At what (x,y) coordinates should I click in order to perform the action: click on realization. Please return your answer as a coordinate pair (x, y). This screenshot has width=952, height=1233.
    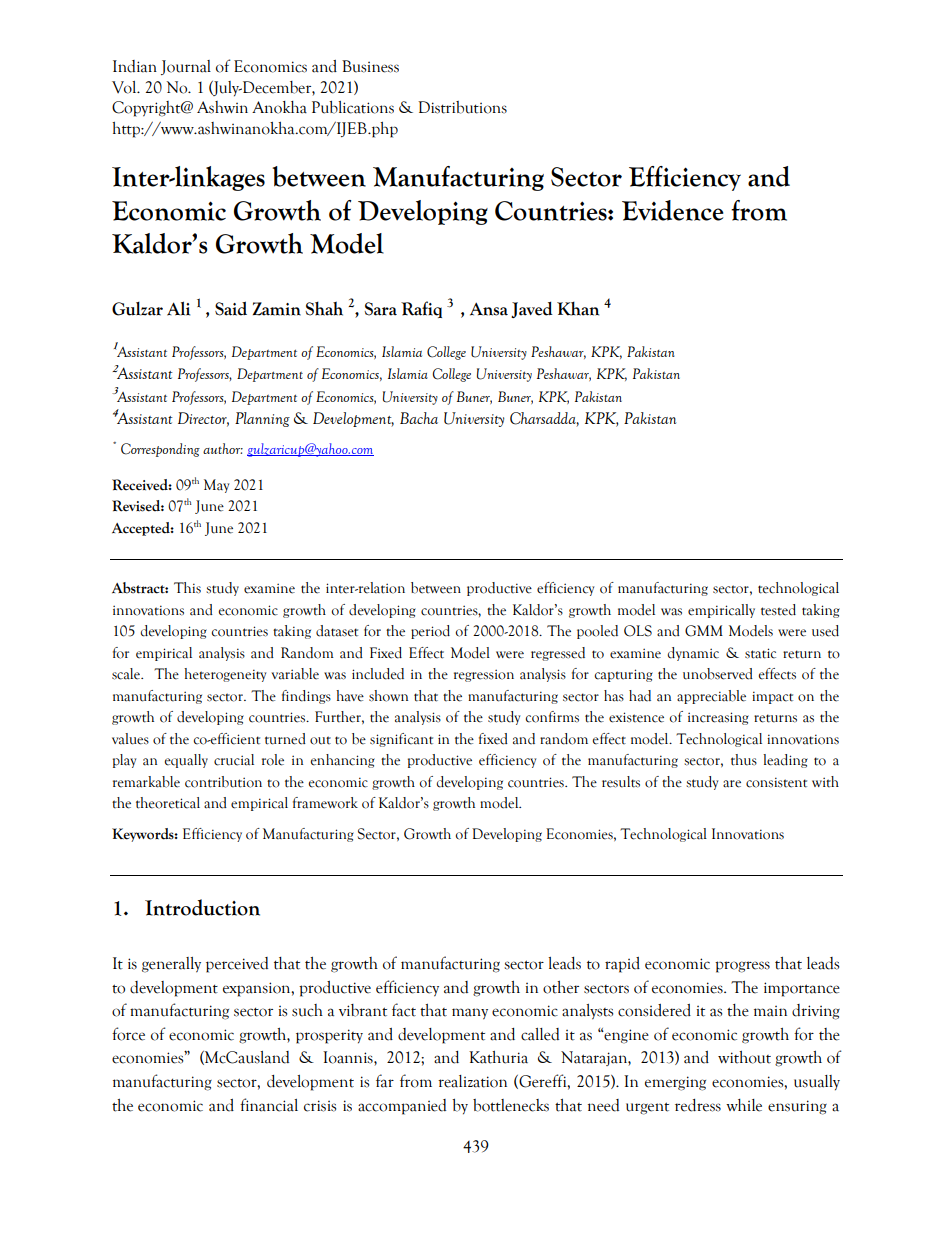
    Looking at the image, I should click on (472, 1081).
